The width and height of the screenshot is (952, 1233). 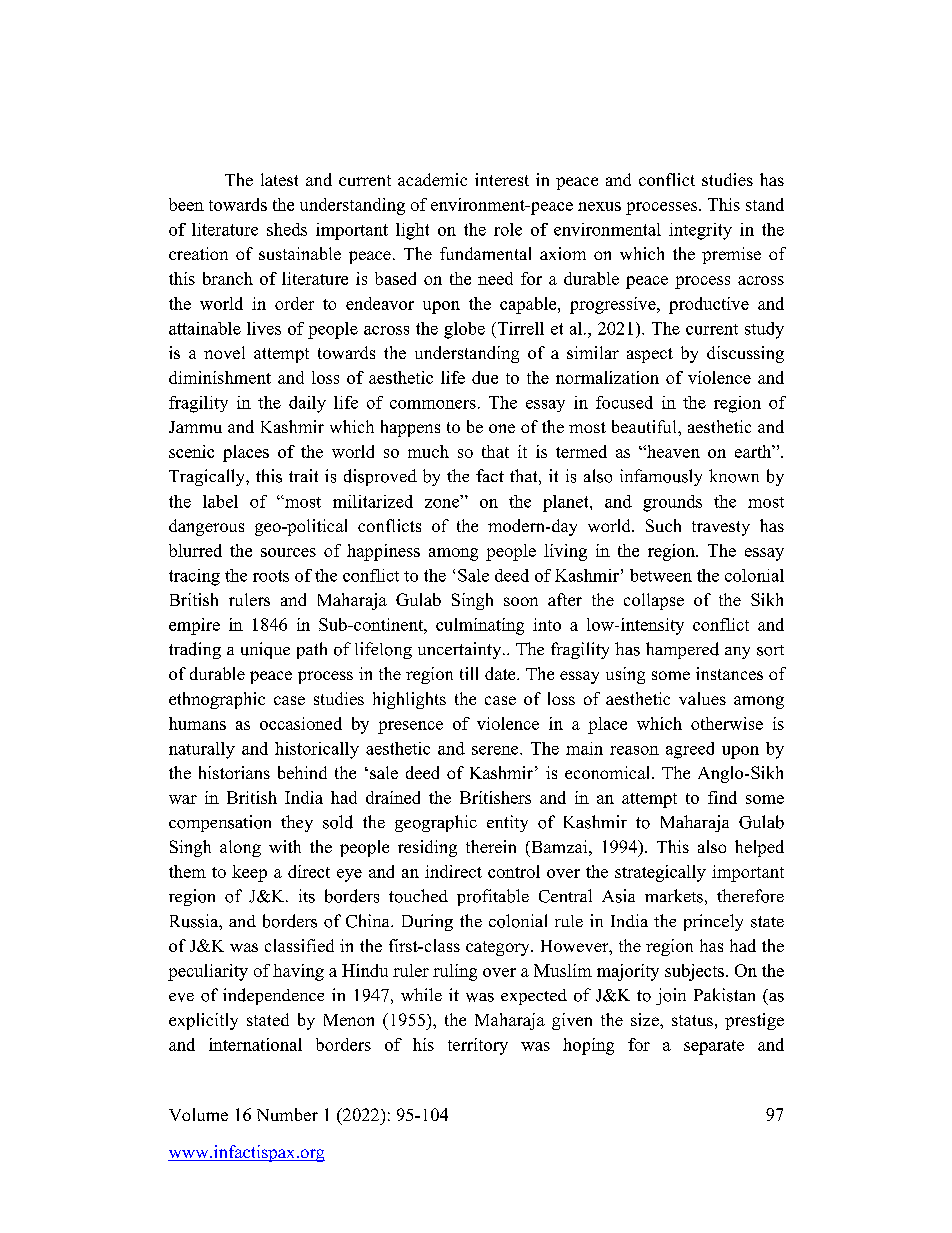 What do you see at coordinates (443, 502) in the screenshot?
I see `zone` at bounding box center [443, 502].
